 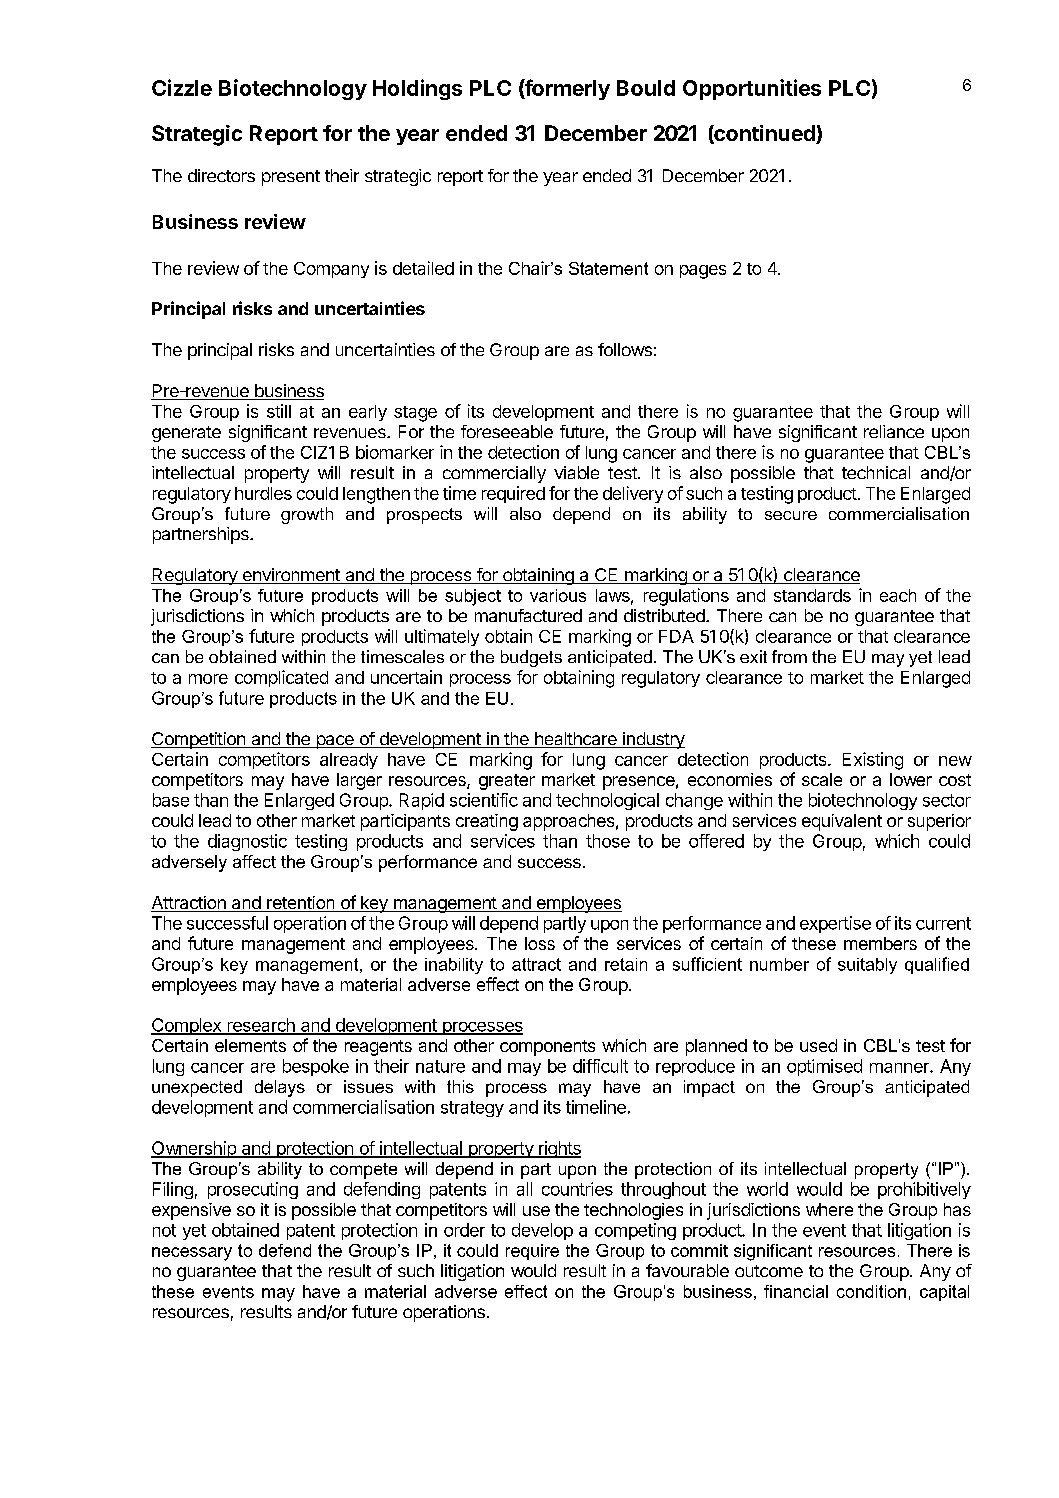 I want to click on hurdles, so click(x=263, y=493).
